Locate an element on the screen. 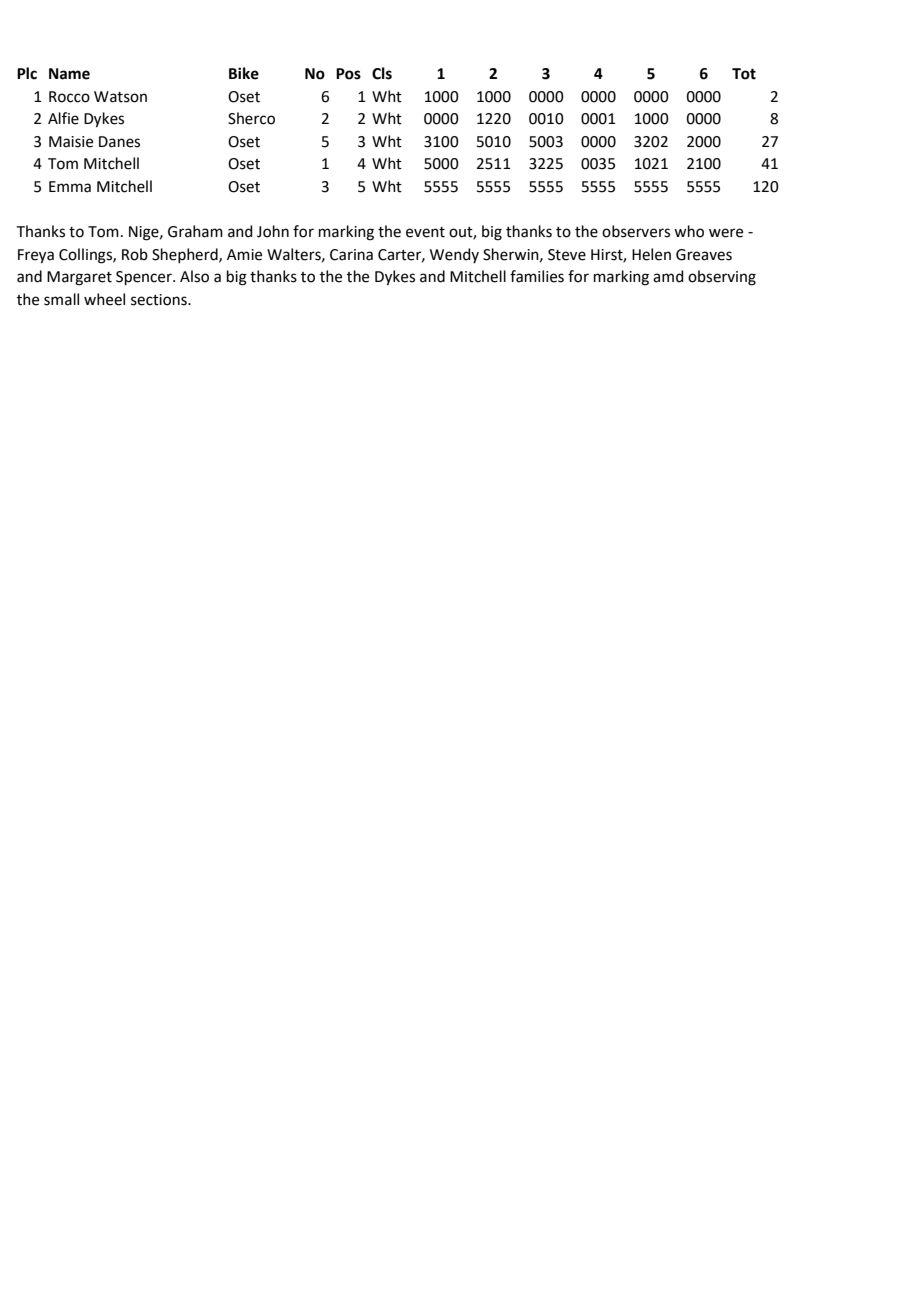 Image resolution: width=924 pixels, height=1308 pixels. observers is located at coordinates (636, 231).
